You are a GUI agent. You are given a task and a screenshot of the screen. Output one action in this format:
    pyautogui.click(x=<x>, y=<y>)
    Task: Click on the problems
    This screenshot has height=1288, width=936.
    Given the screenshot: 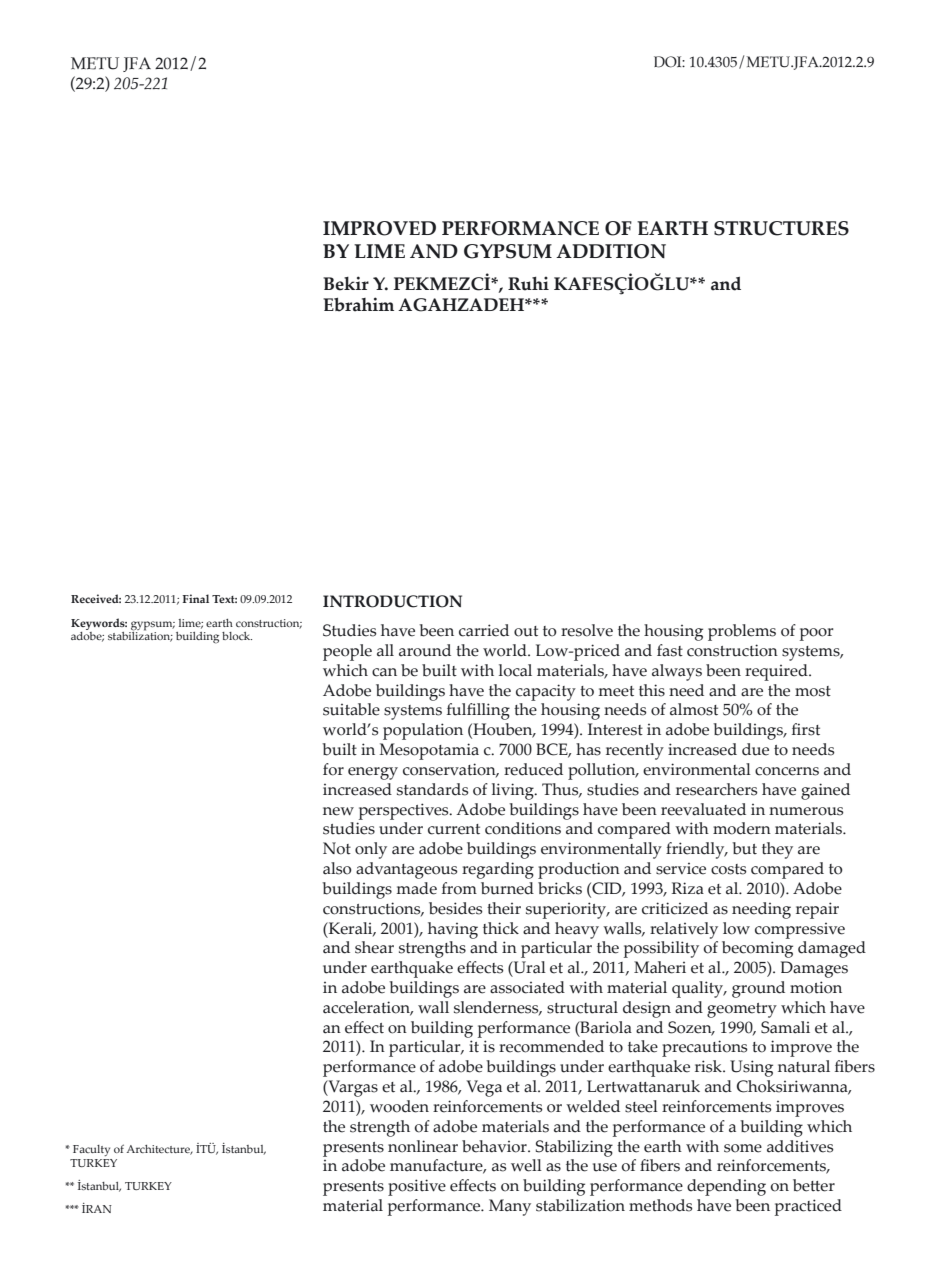 What is the action you would take?
    pyautogui.click(x=742, y=632)
